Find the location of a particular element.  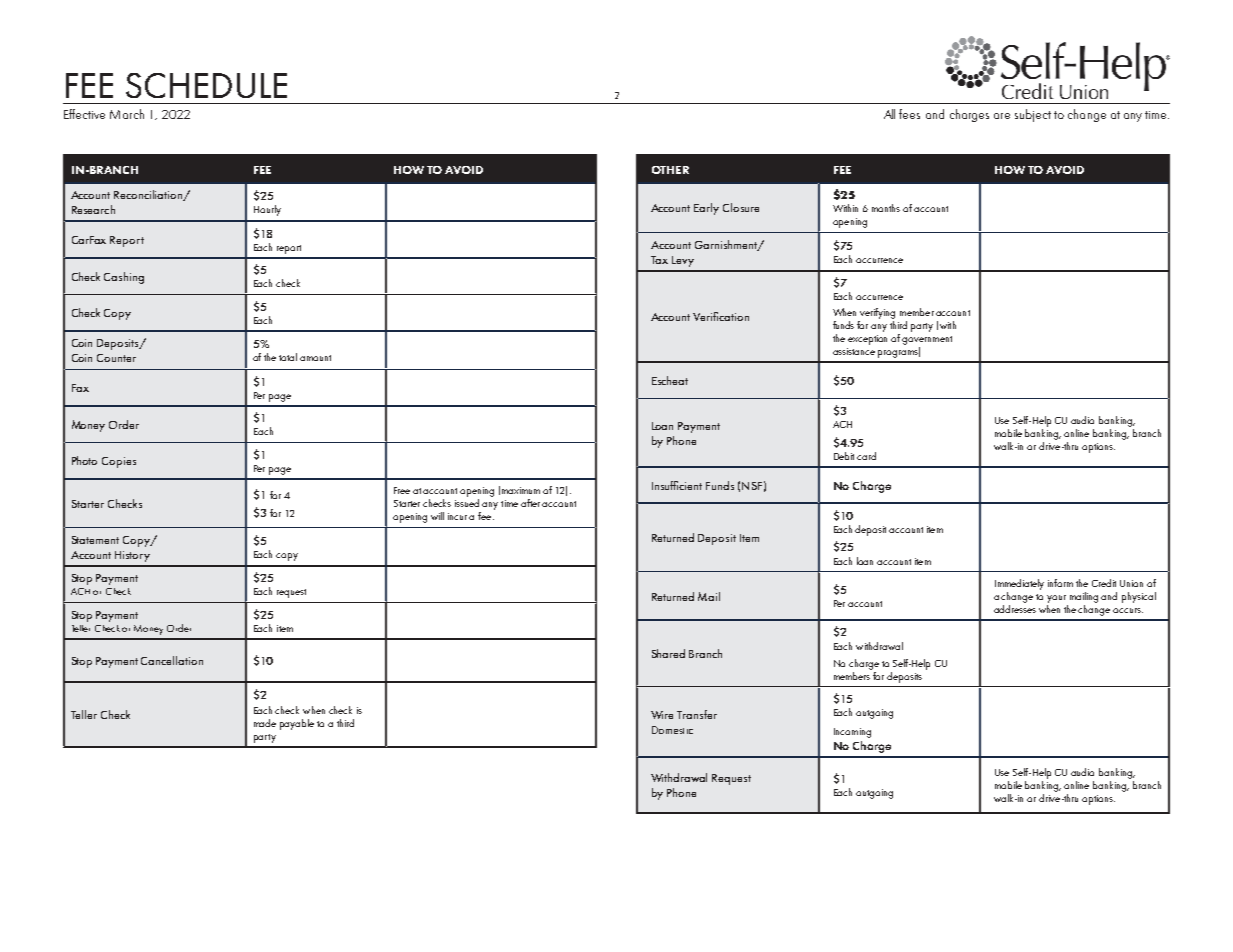

Insufficient is located at coordinates (677, 485).
